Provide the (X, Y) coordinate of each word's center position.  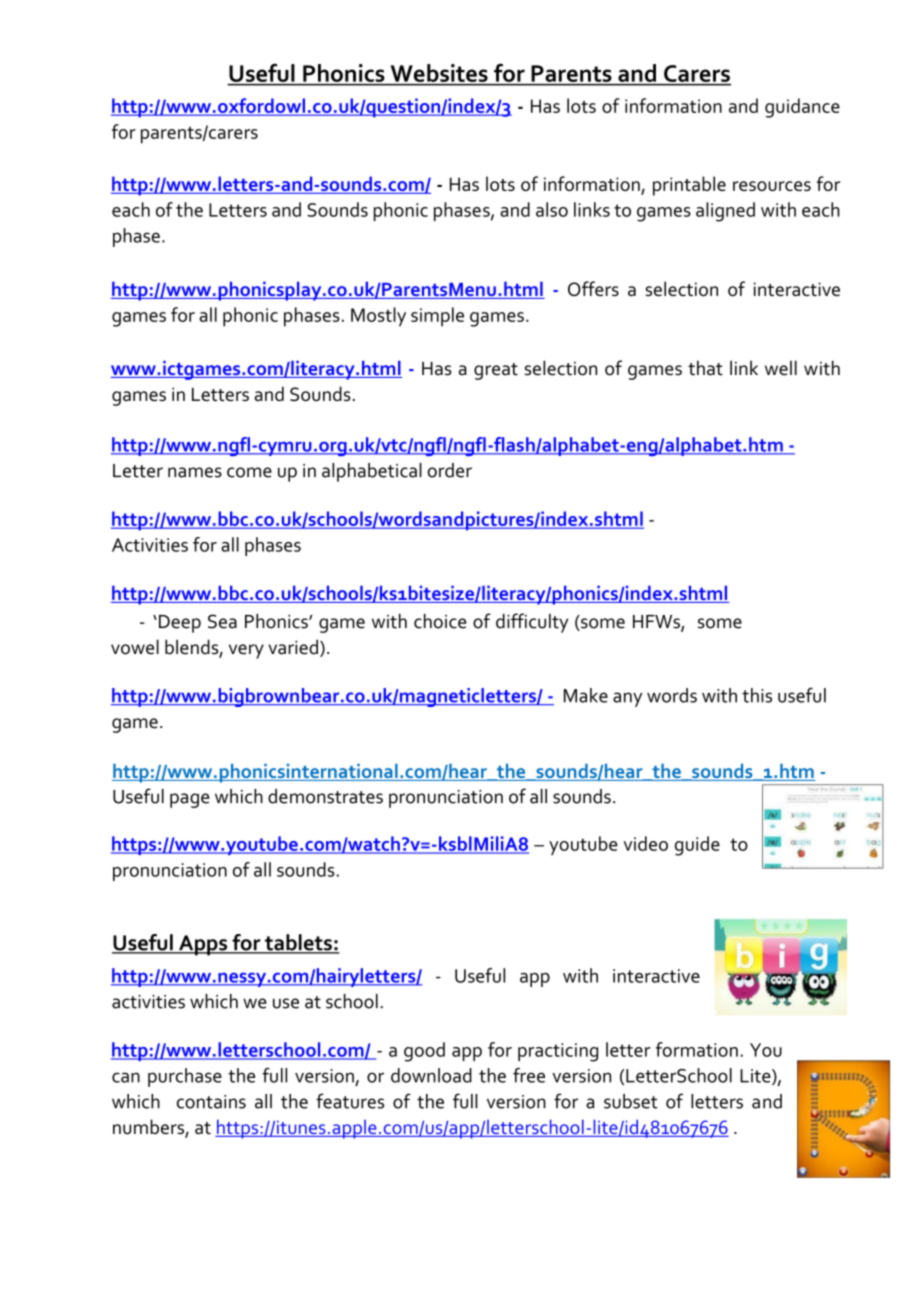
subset (631, 1101)
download (431, 1075)
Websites (439, 73)
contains (211, 1102)
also (552, 209)
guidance (802, 108)
